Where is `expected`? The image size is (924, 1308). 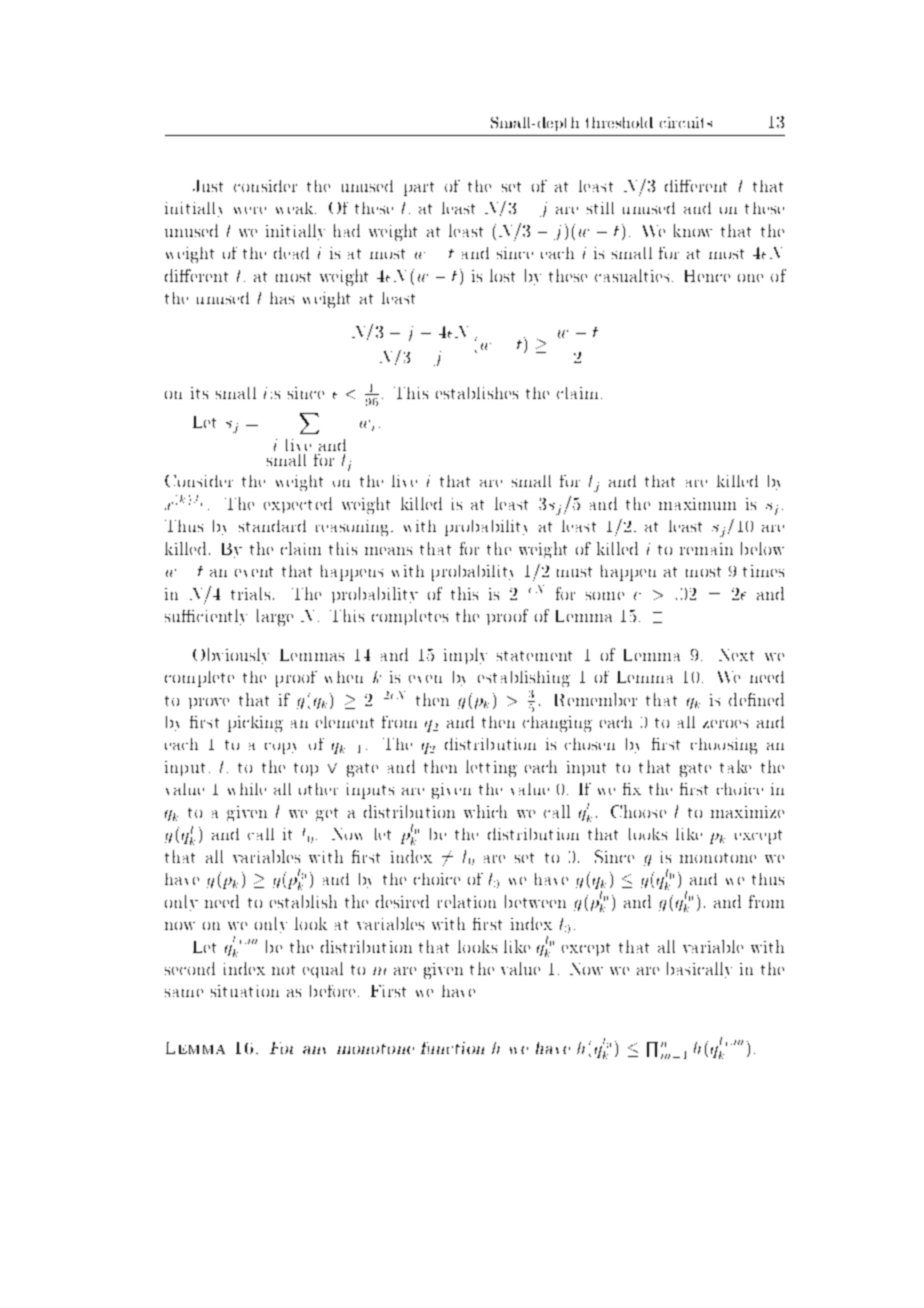
expected is located at coordinates (298, 505).
